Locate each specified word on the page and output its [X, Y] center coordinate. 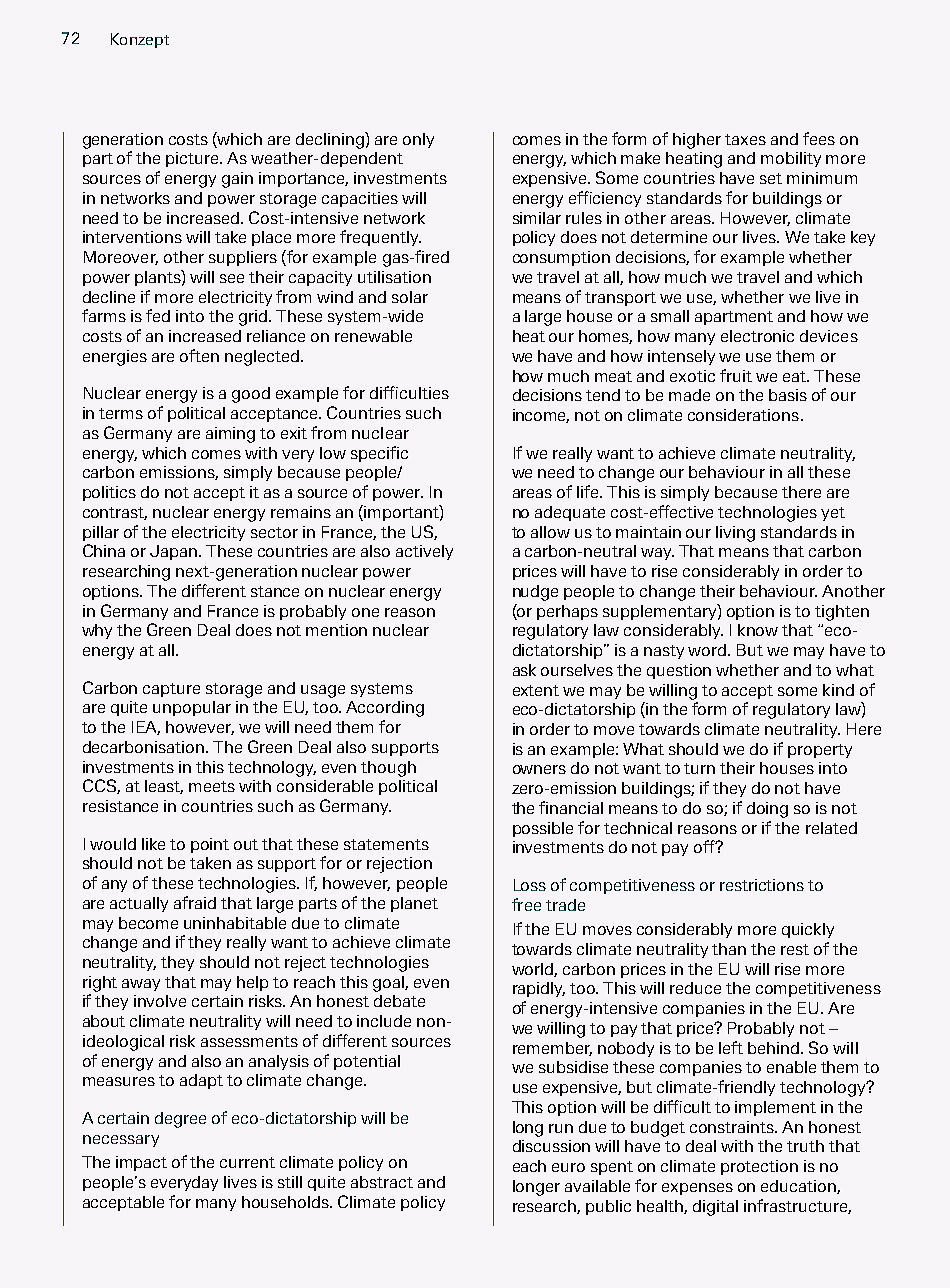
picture [193, 159]
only [418, 140]
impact [141, 1163]
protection [759, 1167]
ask [524, 670]
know [758, 630]
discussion [551, 1146]
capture [171, 690]
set [771, 178]
